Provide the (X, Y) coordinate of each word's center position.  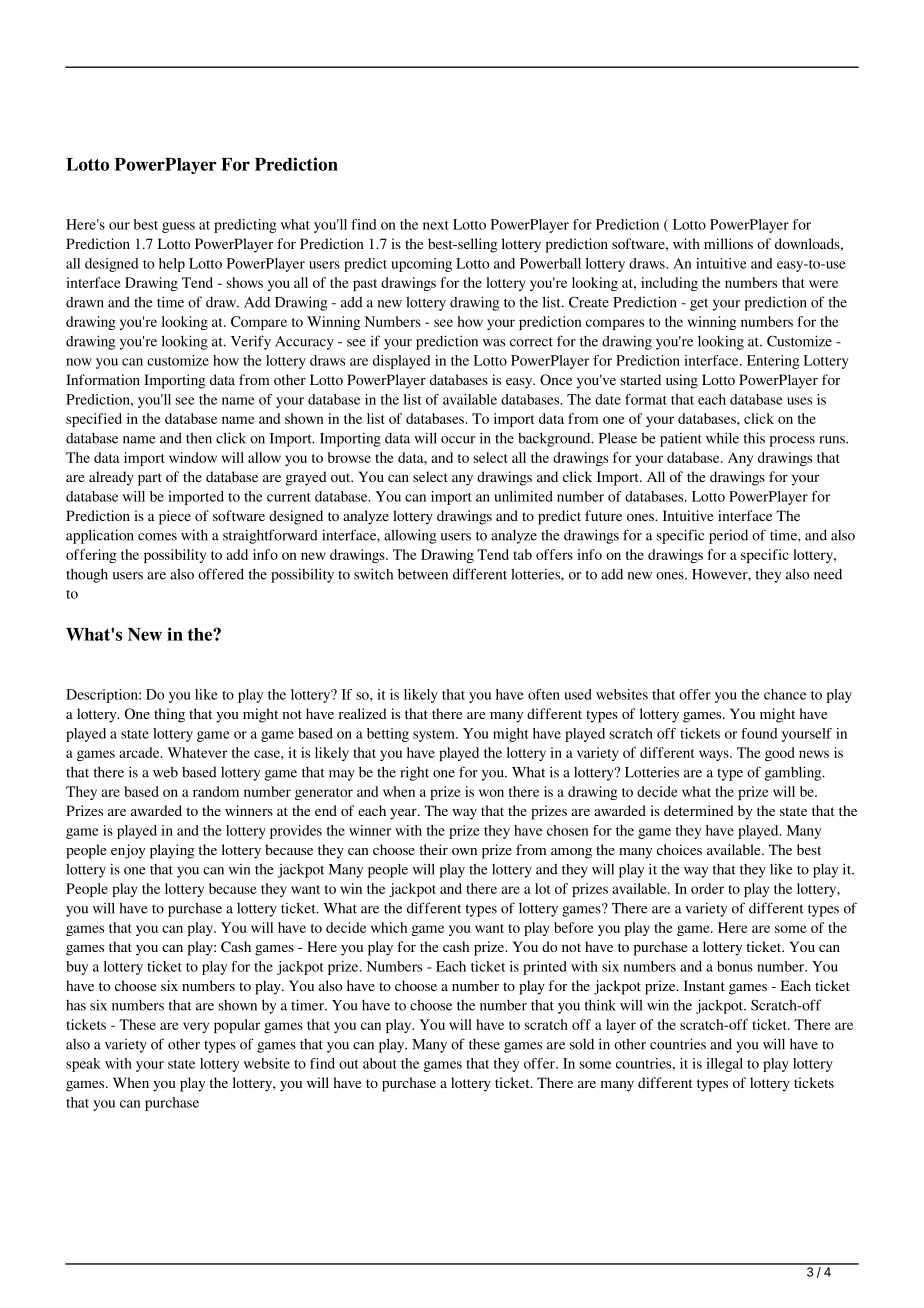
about (380, 1063)
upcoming (421, 265)
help (172, 265)
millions (728, 243)
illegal (724, 1065)
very (196, 1027)
